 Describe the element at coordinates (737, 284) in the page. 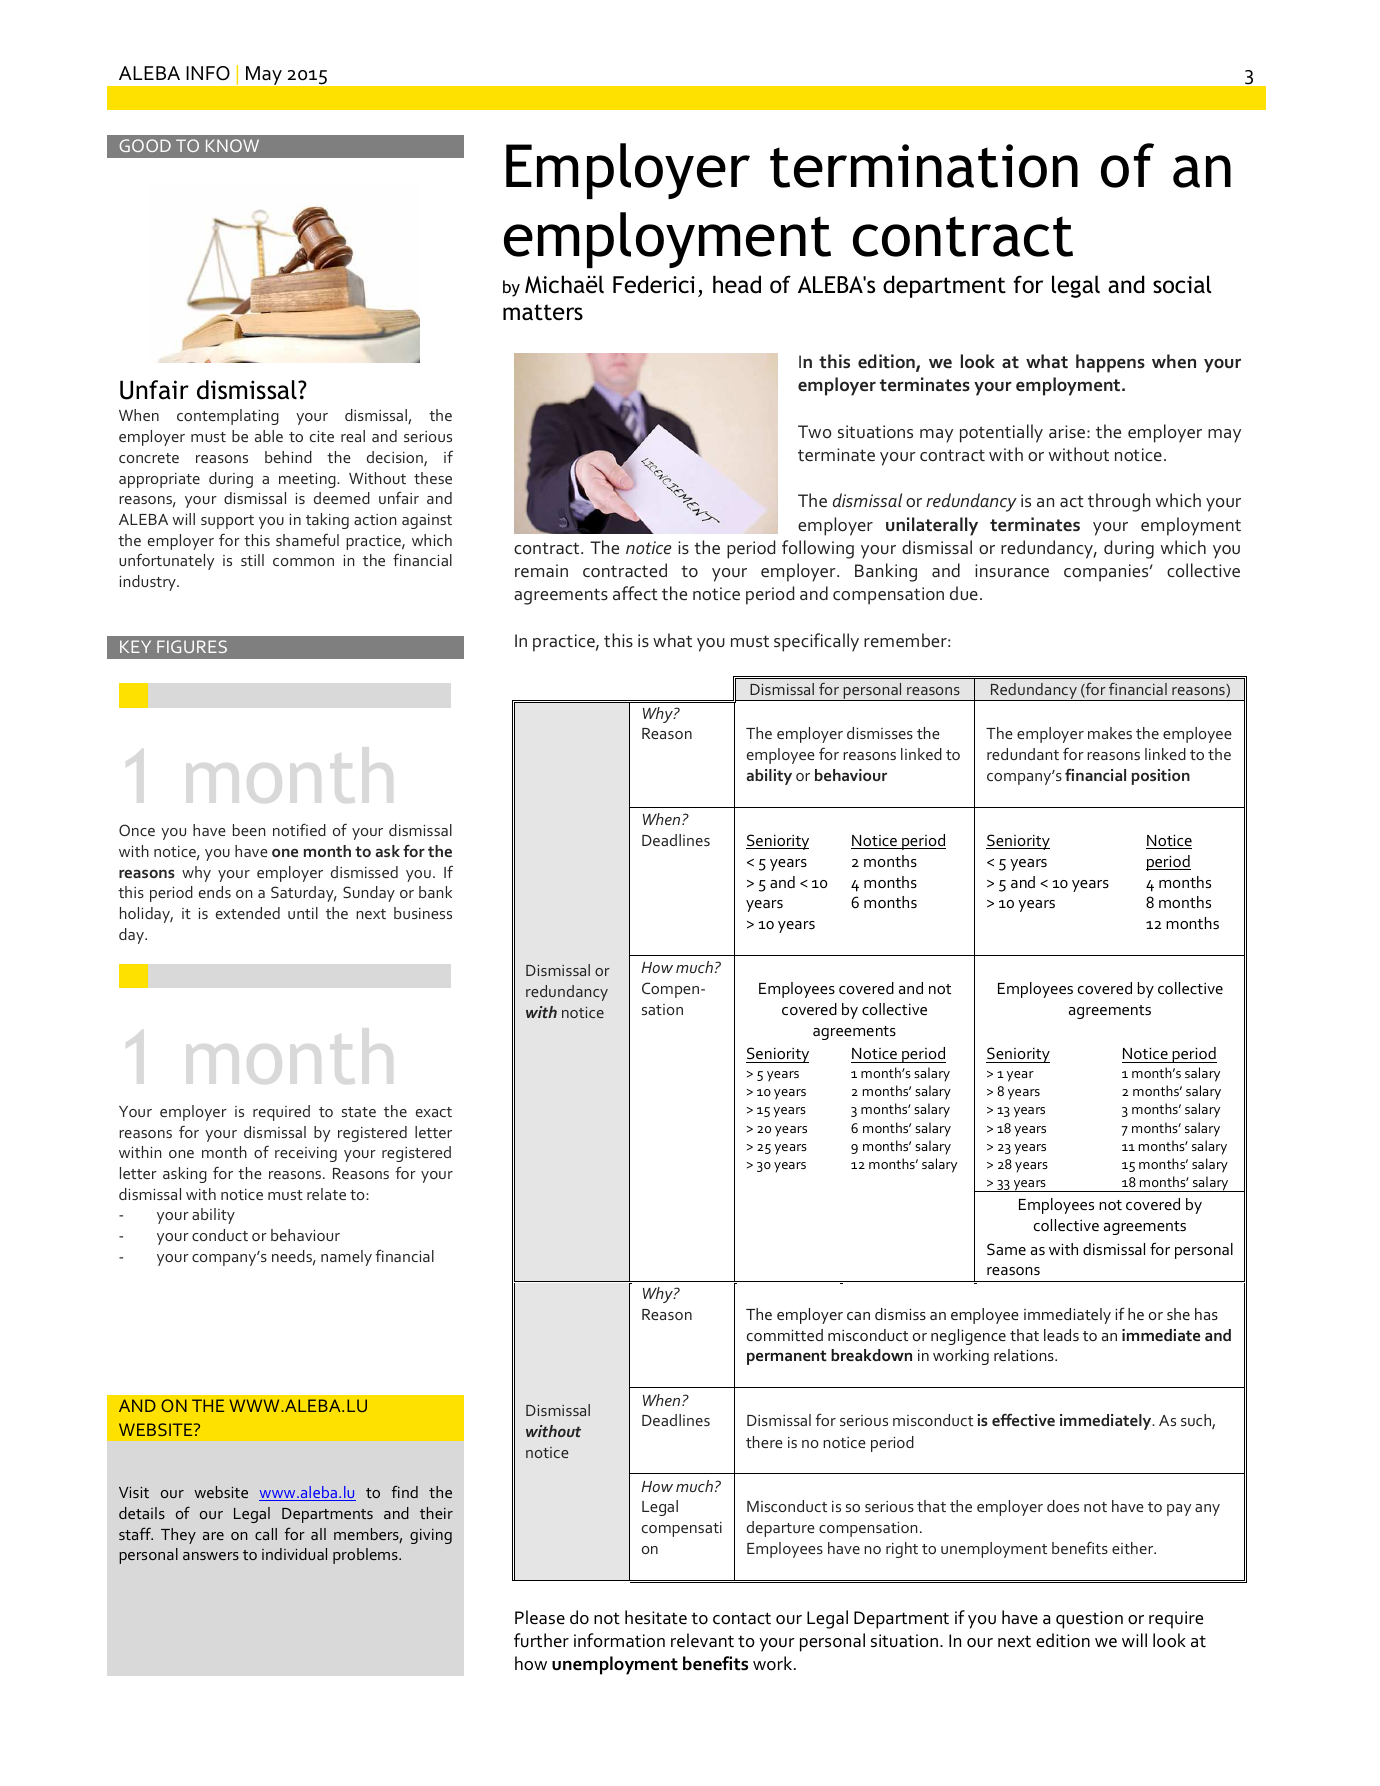

I see `head` at that location.
